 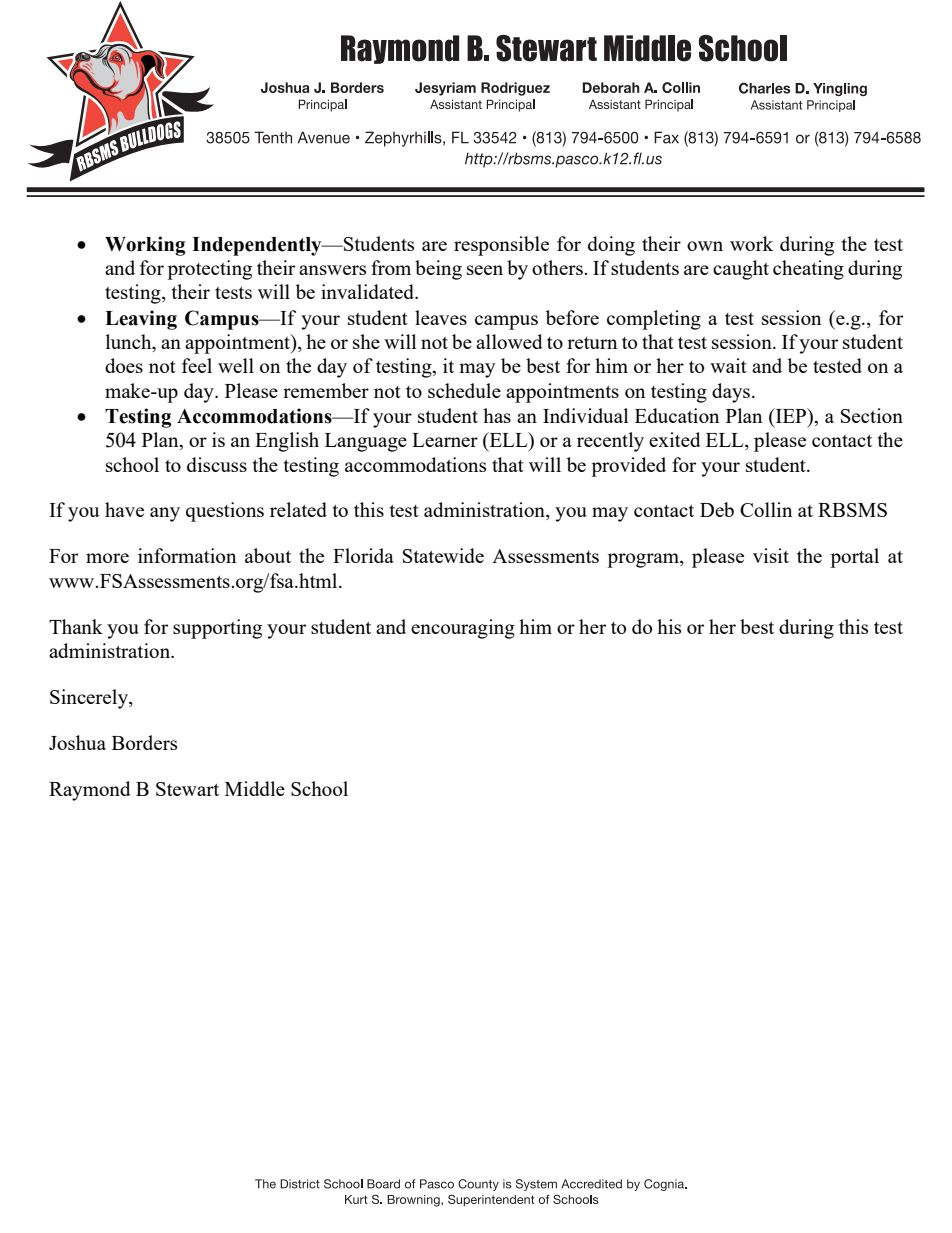 What do you see at coordinates (766, 509) in the image?
I see `Collin` at bounding box center [766, 509].
